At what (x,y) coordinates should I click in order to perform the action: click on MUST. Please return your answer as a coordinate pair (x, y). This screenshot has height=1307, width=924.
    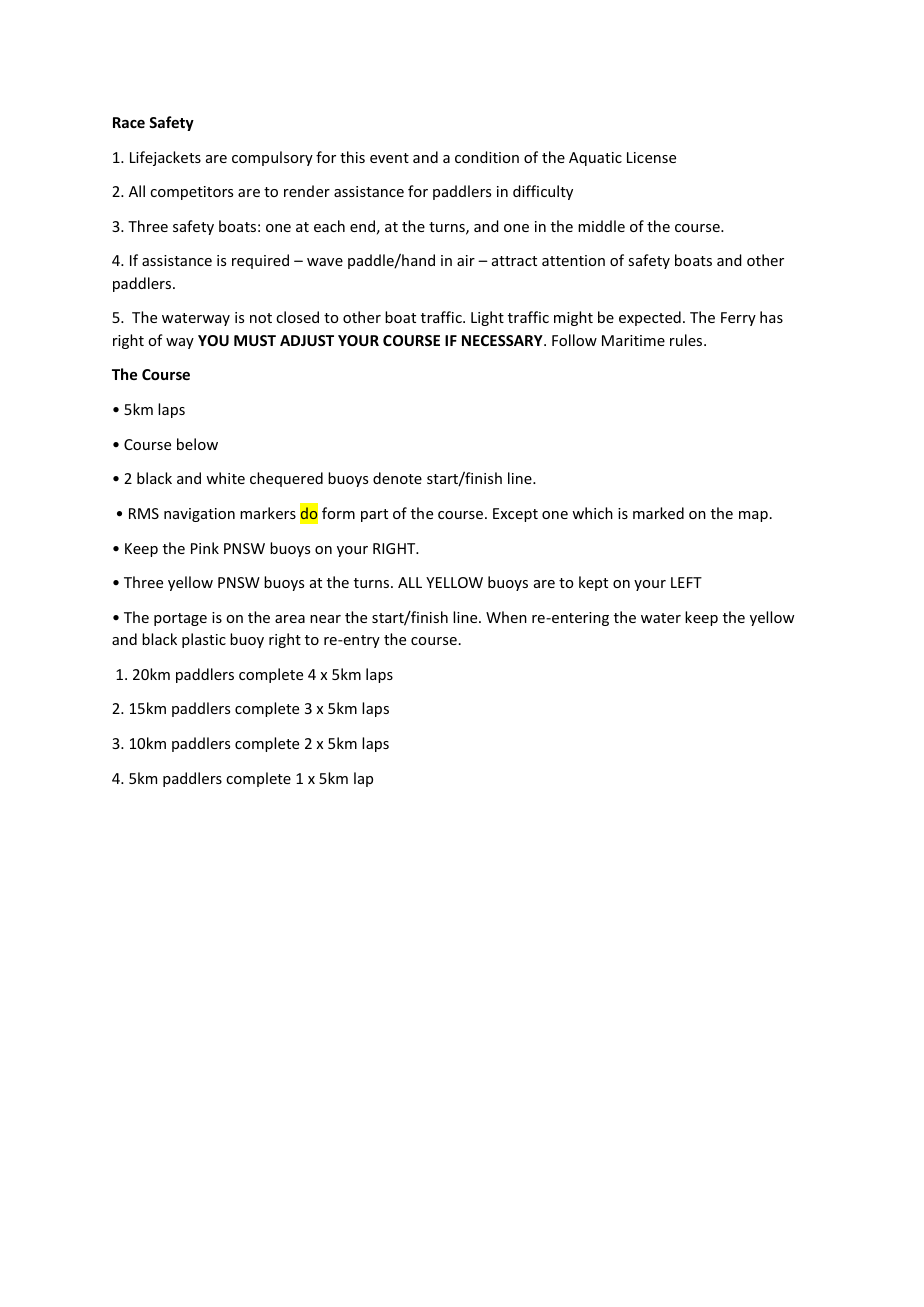
    Looking at the image, I should click on (255, 340).
